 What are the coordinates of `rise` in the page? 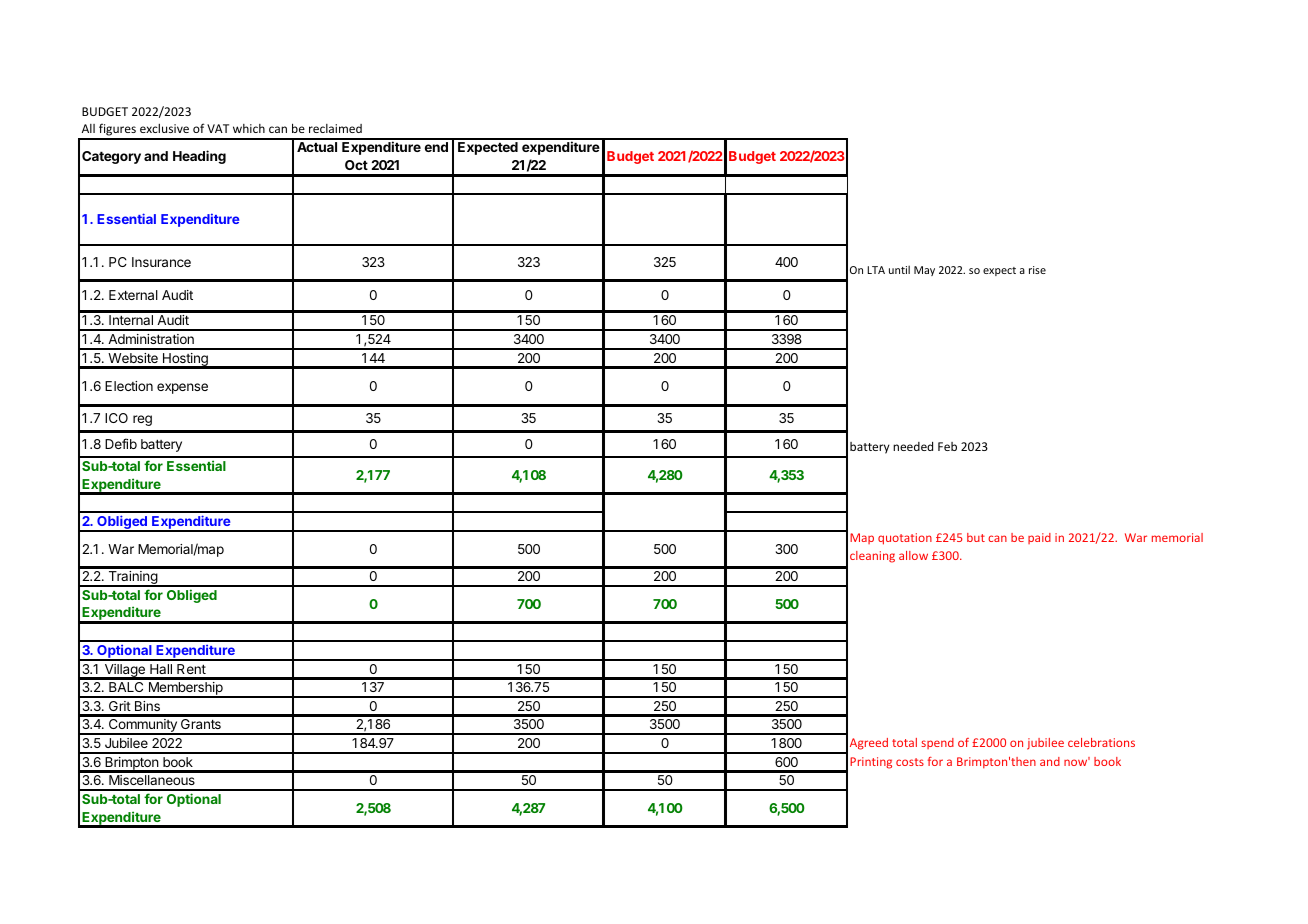 It's located at (1037, 270).
